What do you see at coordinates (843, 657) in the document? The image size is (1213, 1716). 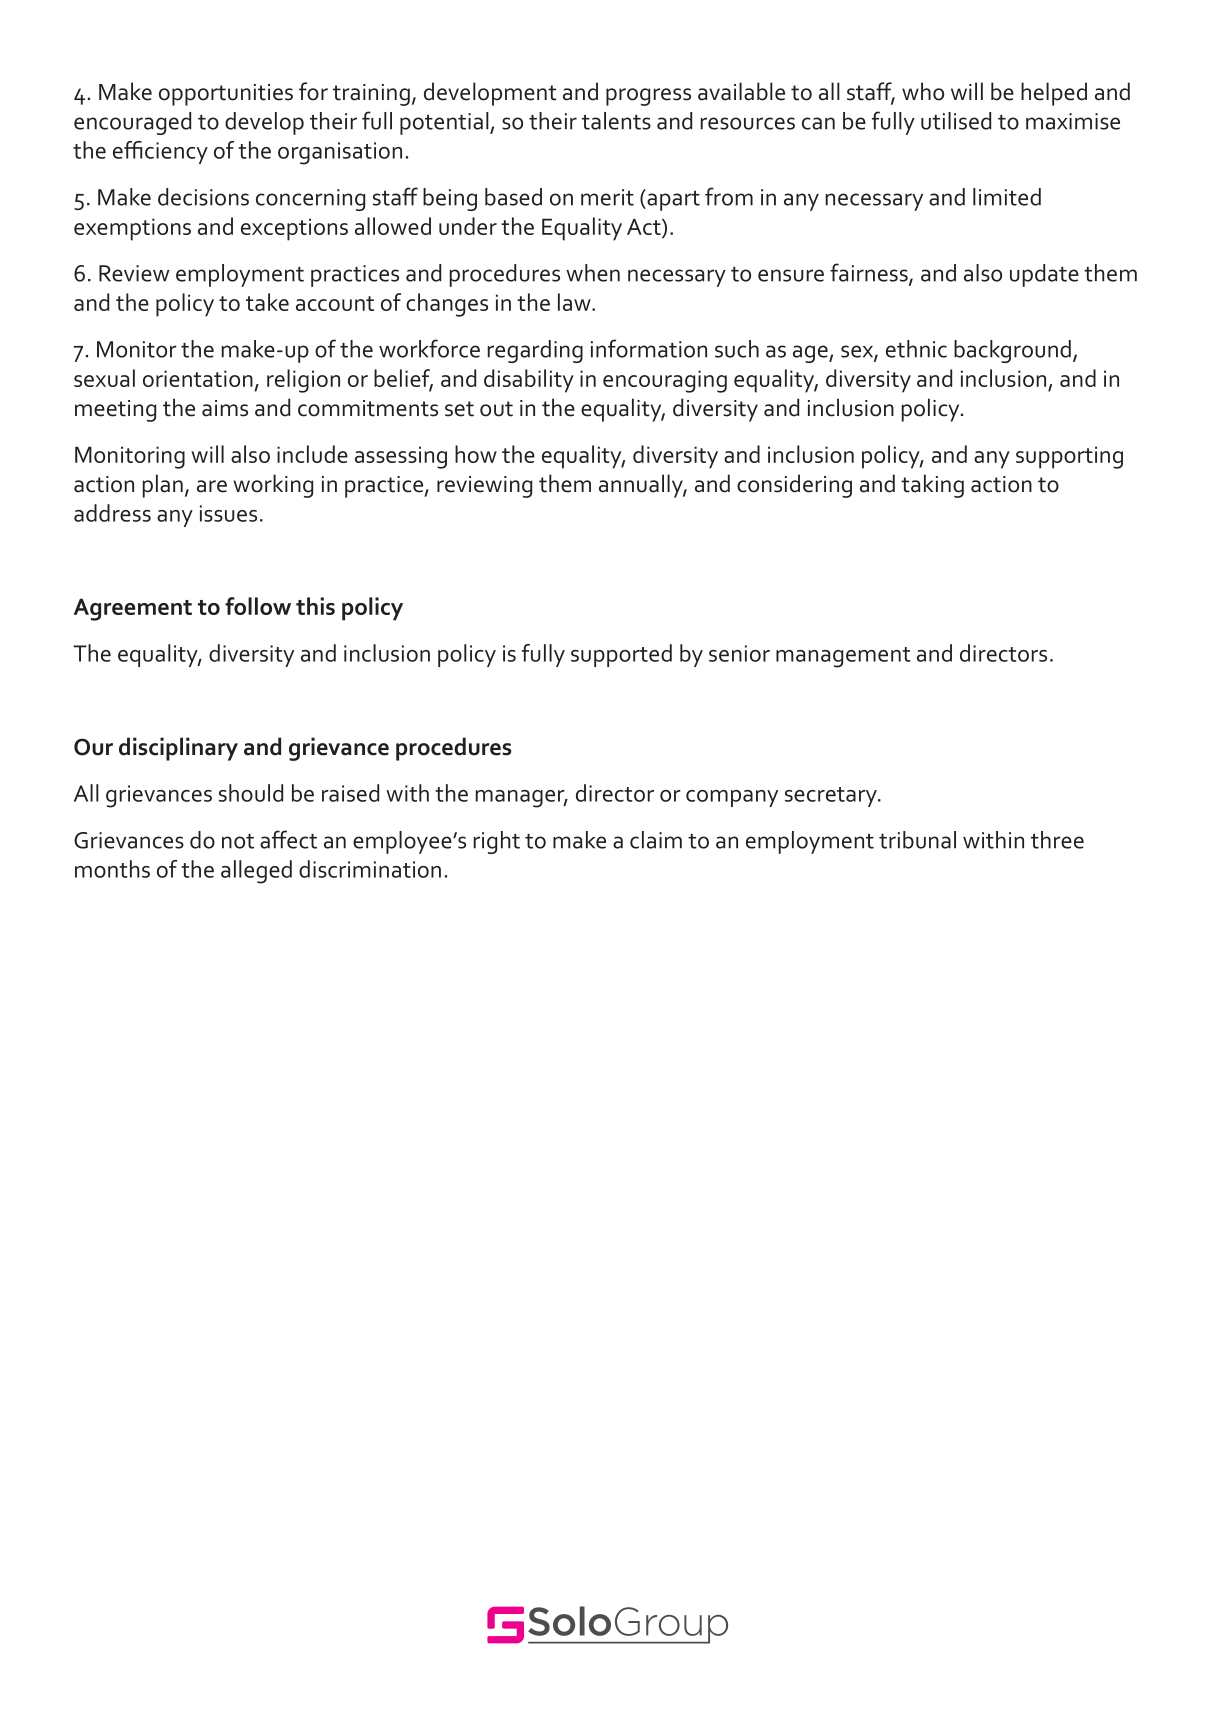 I see `management` at bounding box center [843, 657].
